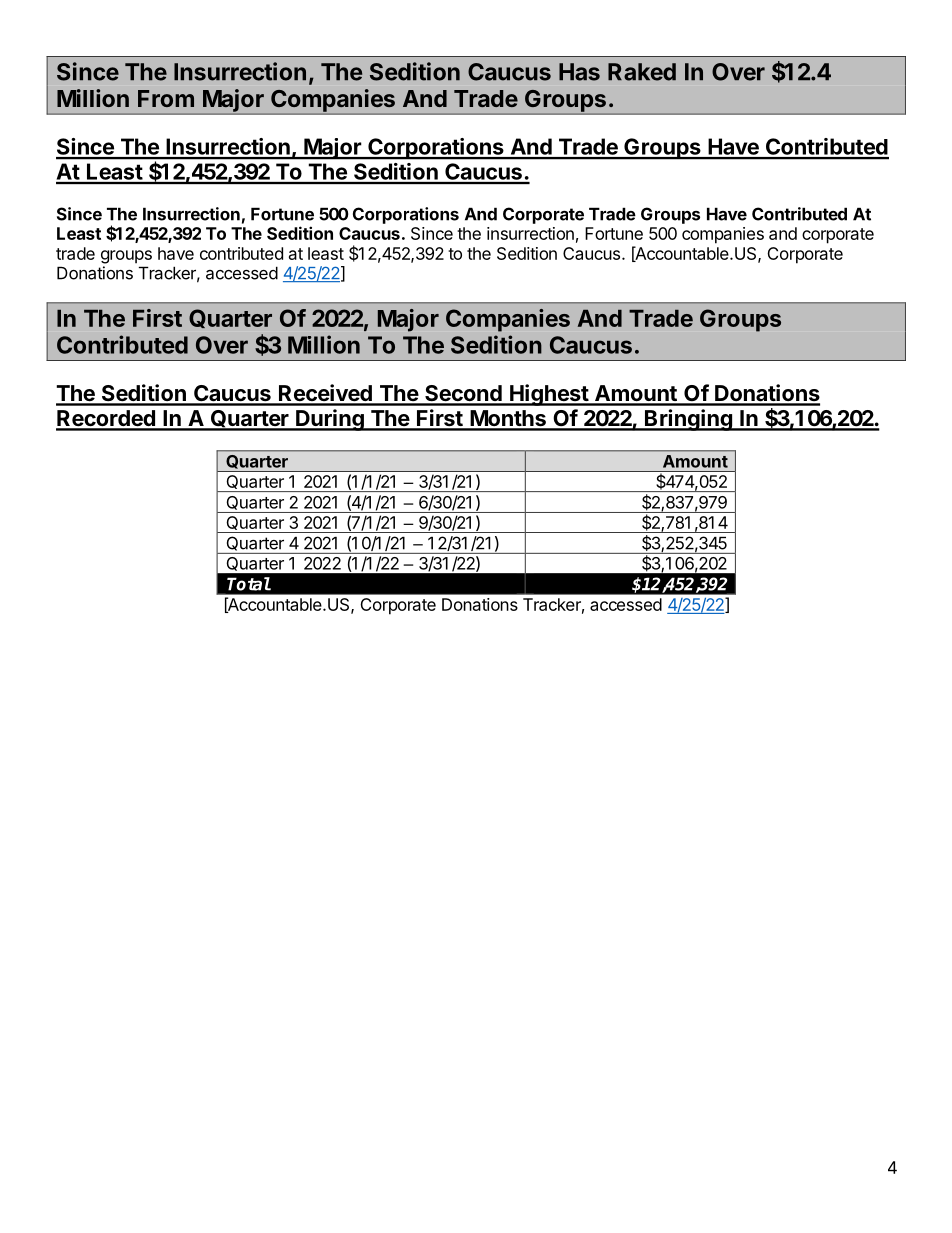  What do you see at coordinates (166, 98) in the screenshot?
I see `From` at bounding box center [166, 98].
